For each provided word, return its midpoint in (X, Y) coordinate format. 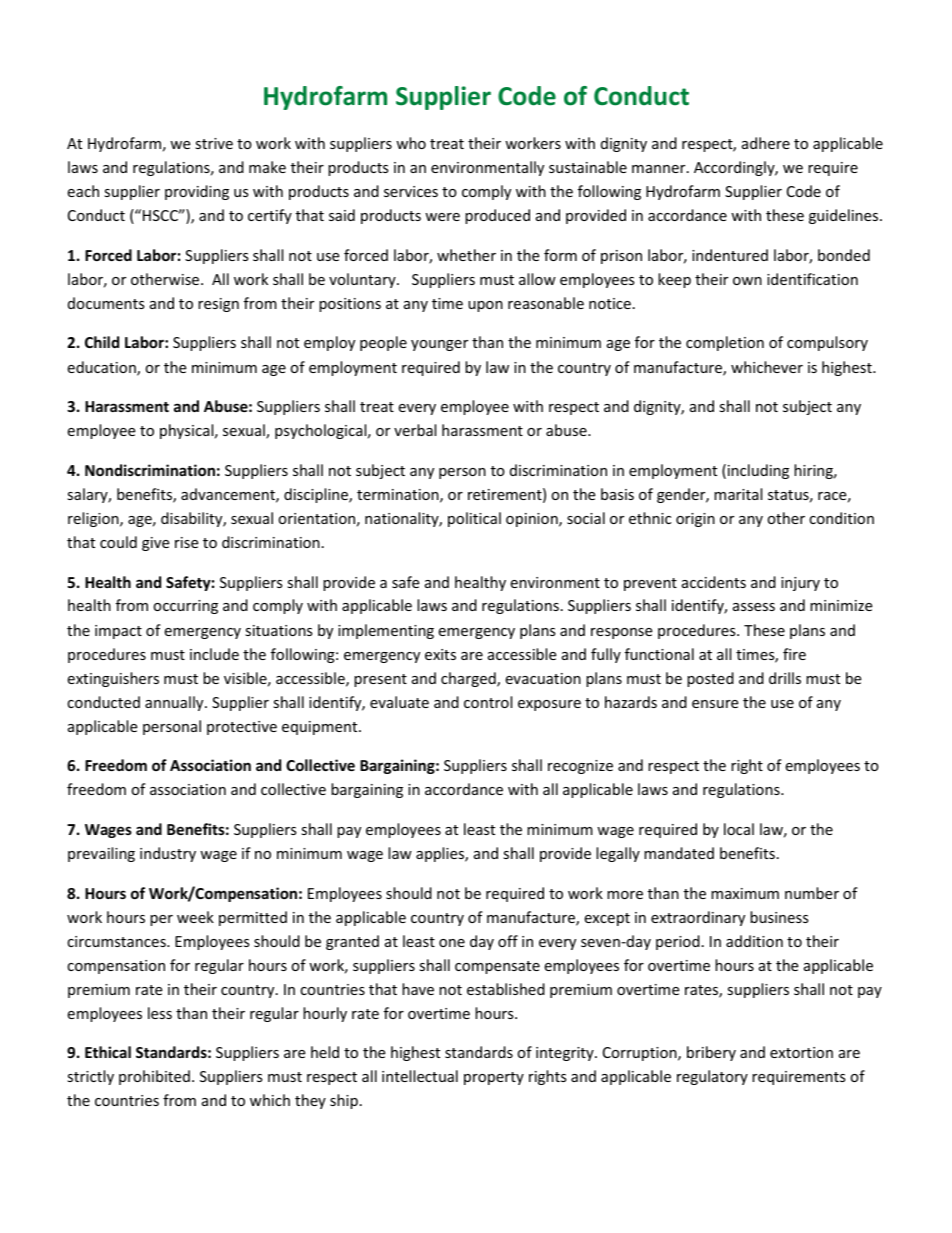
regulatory (712, 1077)
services (411, 191)
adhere (766, 143)
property (494, 1078)
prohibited (154, 1077)
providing (197, 192)
